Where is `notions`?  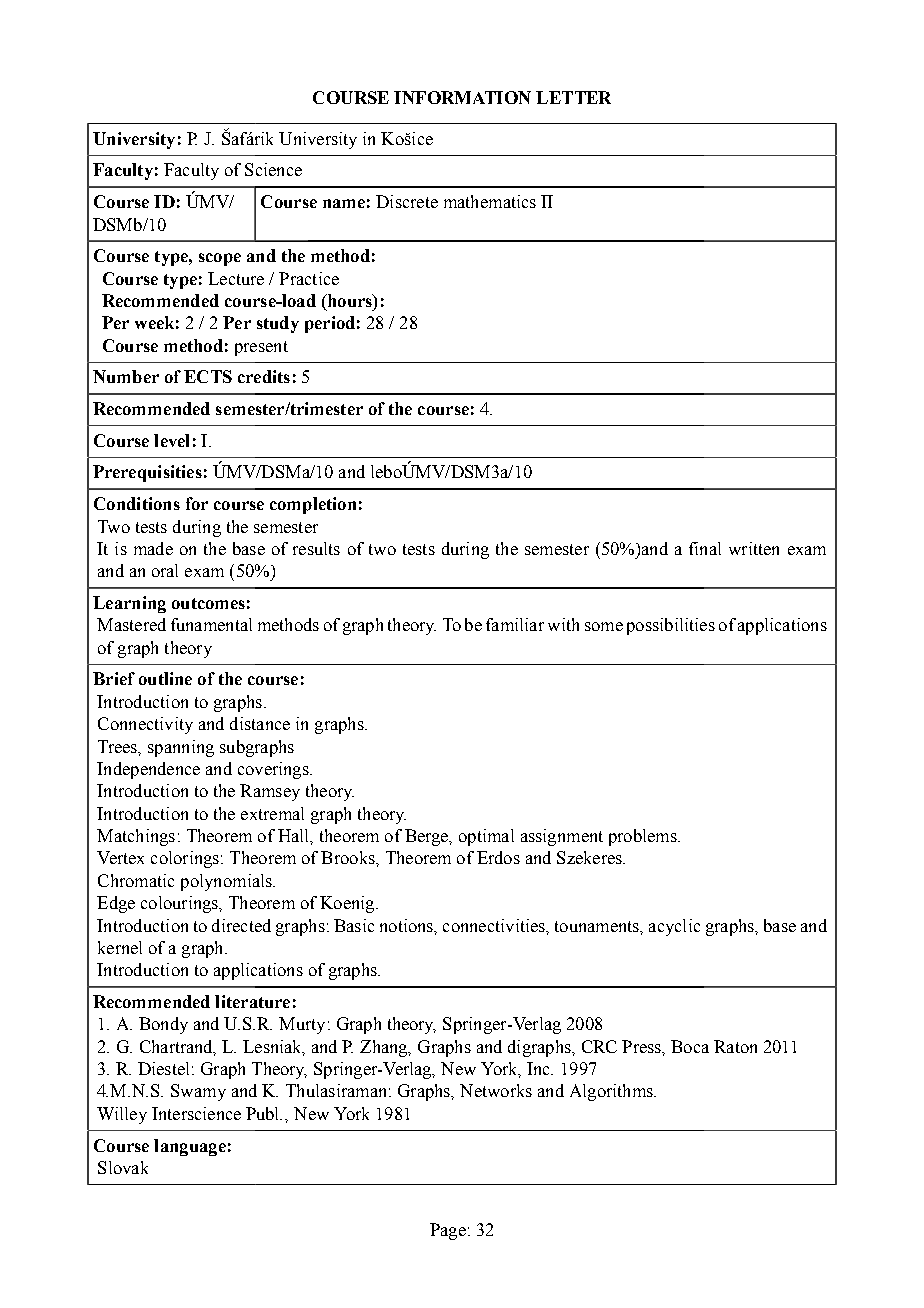
notions is located at coordinates (408, 926).
